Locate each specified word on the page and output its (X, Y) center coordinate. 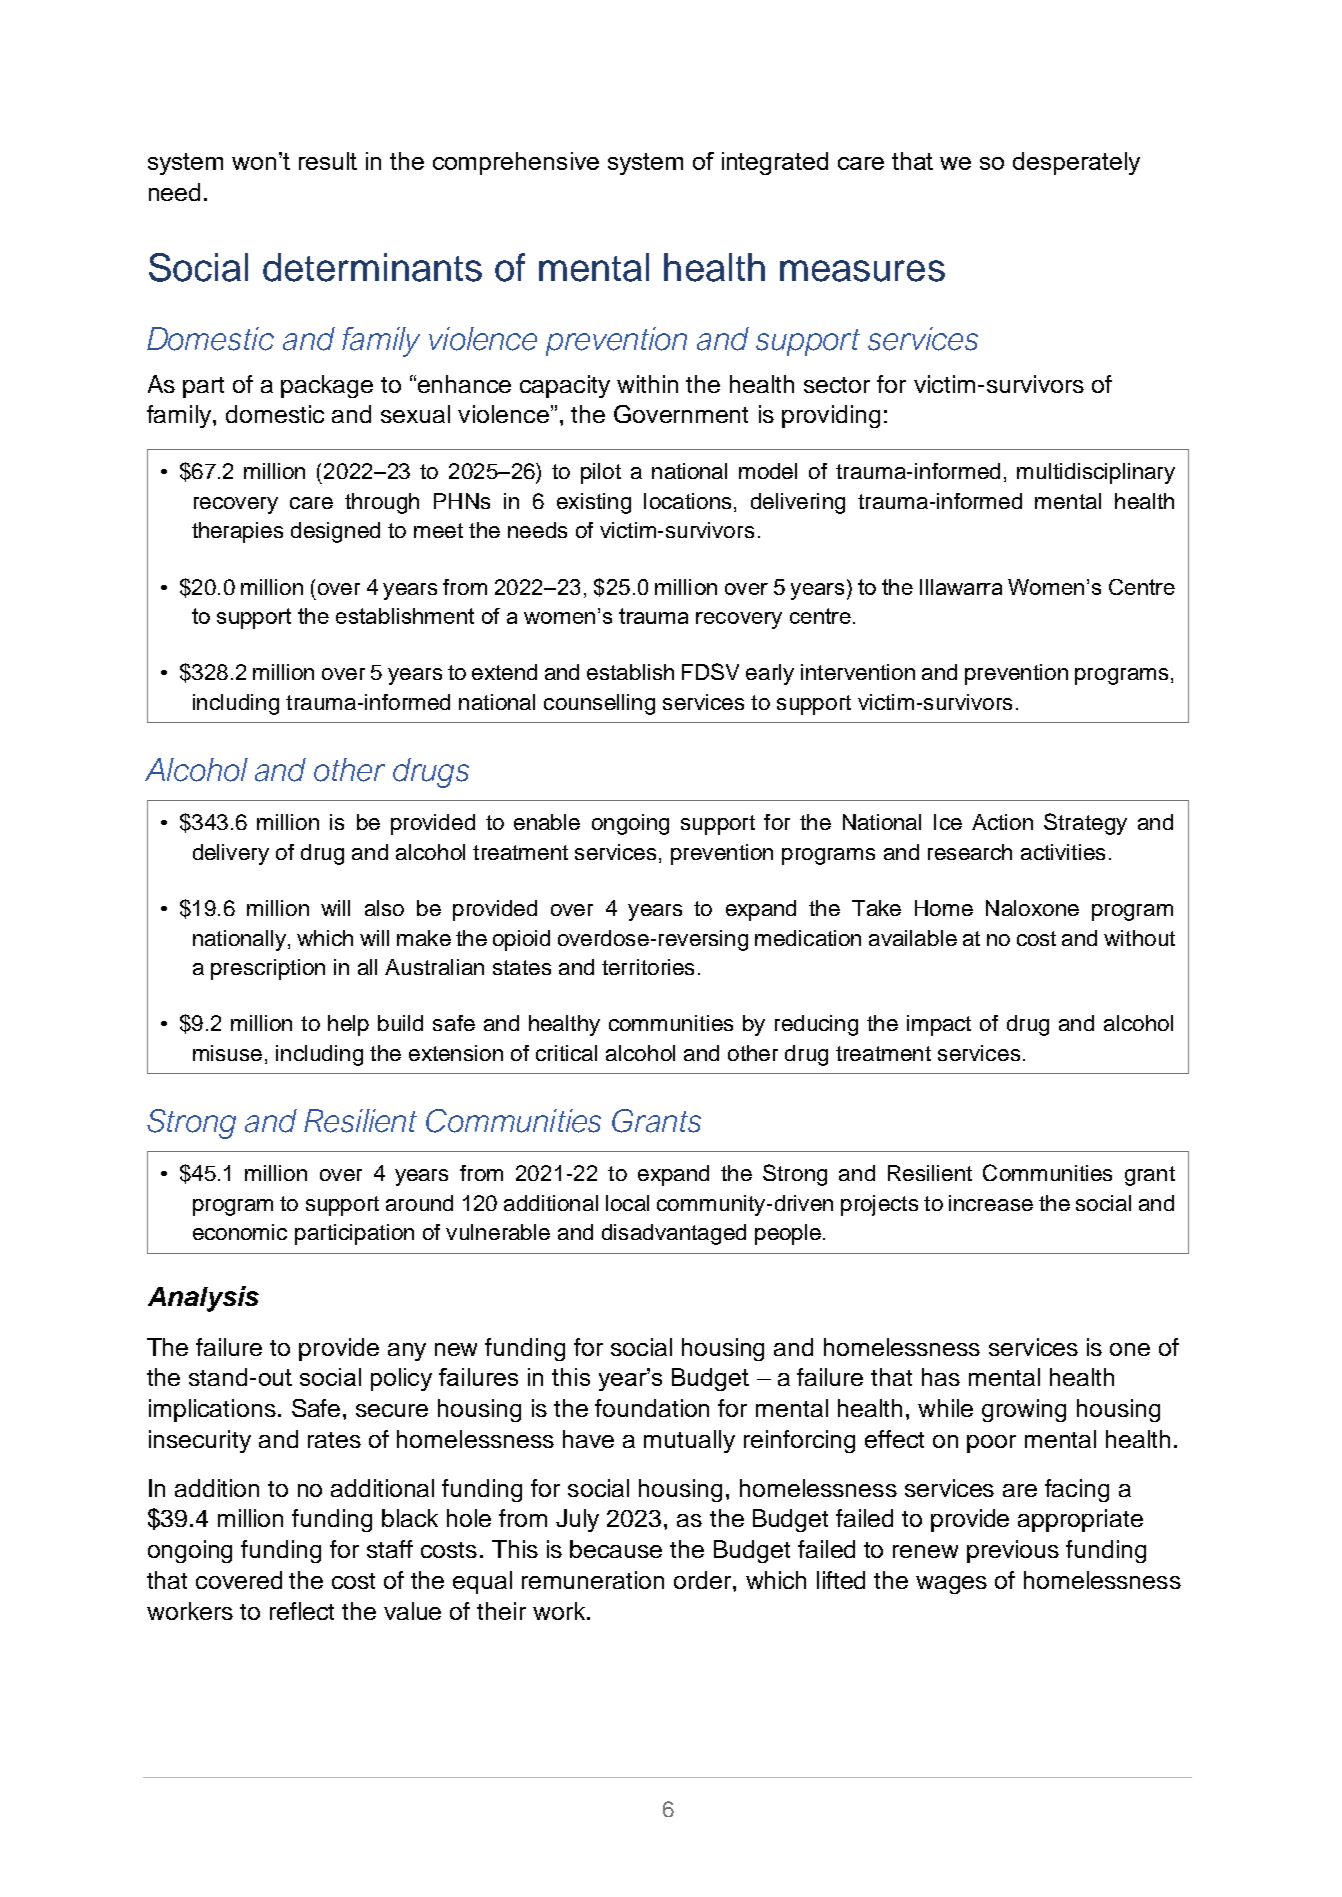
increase (991, 1203)
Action (1002, 822)
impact (939, 1025)
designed (335, 532)
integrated (775, 163)
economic (240, 1232)
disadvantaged (674, 1234)
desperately (1076, 163)
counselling (599, 704)
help (348, 1025)
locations (687, 501)
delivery (231, 854)
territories (648, 967)
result (328, 161)
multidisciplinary (1096, 473)
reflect (302, 1611)
